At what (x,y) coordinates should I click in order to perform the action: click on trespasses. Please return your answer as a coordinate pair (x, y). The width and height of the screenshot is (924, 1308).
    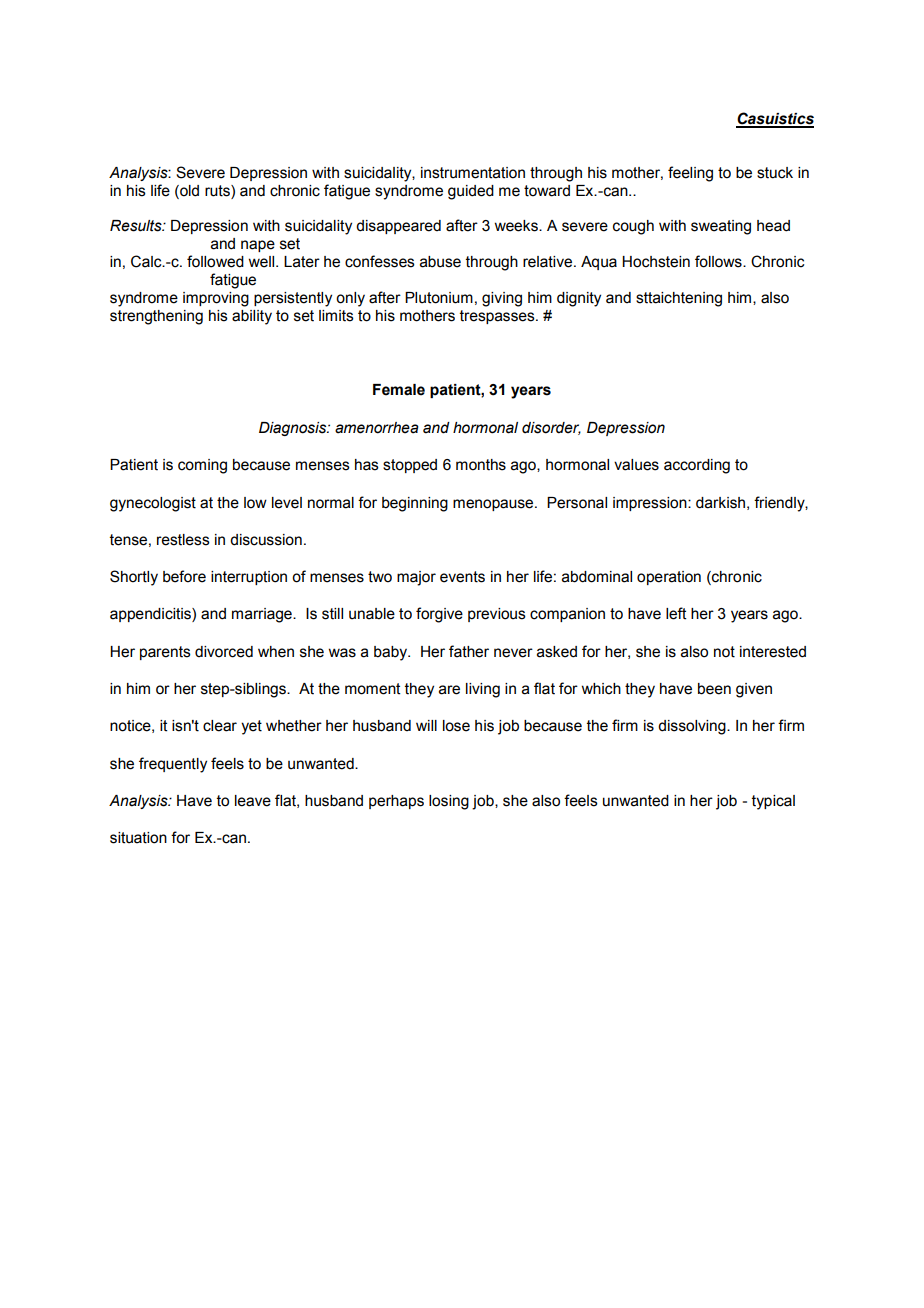
    Looking at the image, I should click on (498, 317).
